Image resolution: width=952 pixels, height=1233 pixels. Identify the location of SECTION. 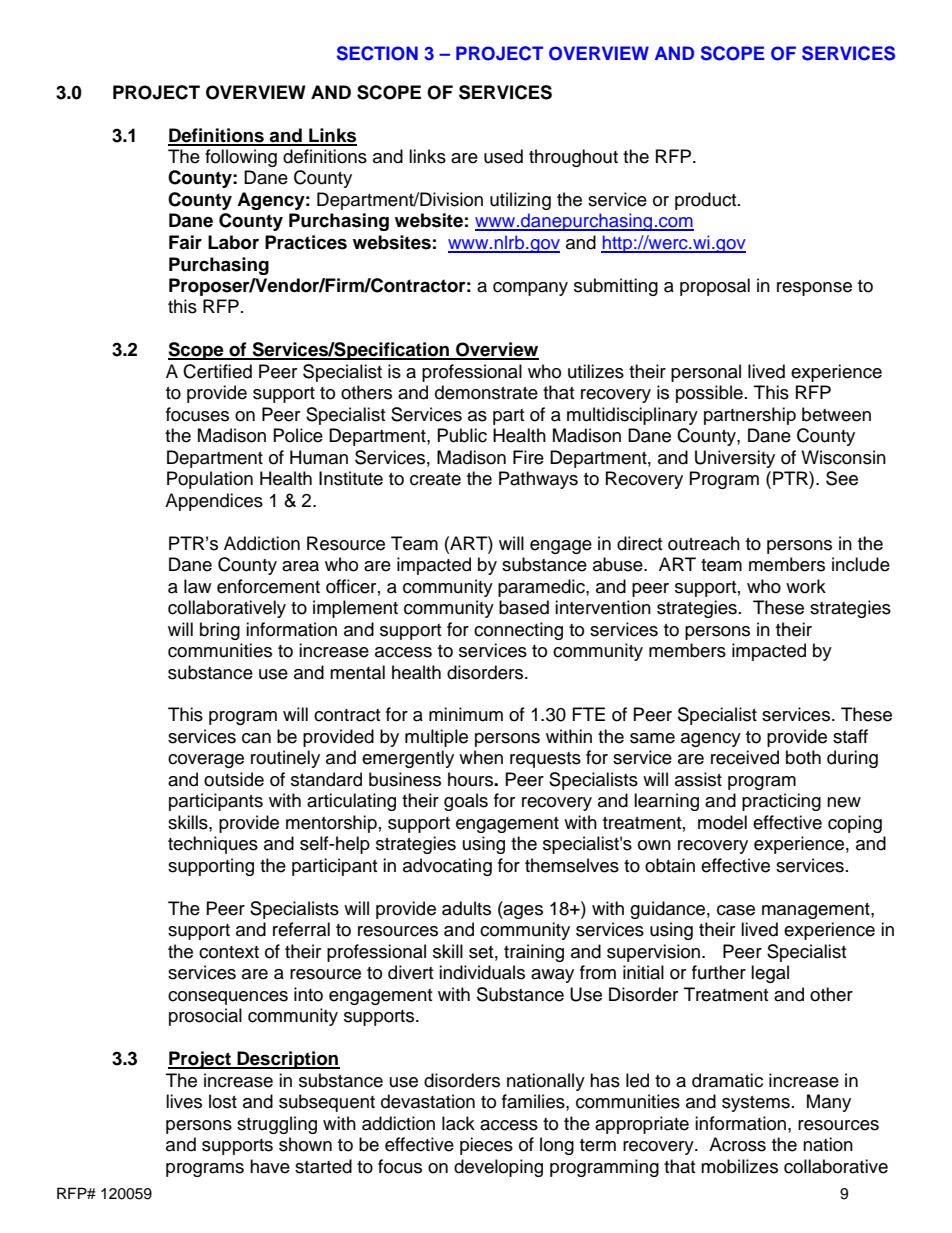
(377, 53).
